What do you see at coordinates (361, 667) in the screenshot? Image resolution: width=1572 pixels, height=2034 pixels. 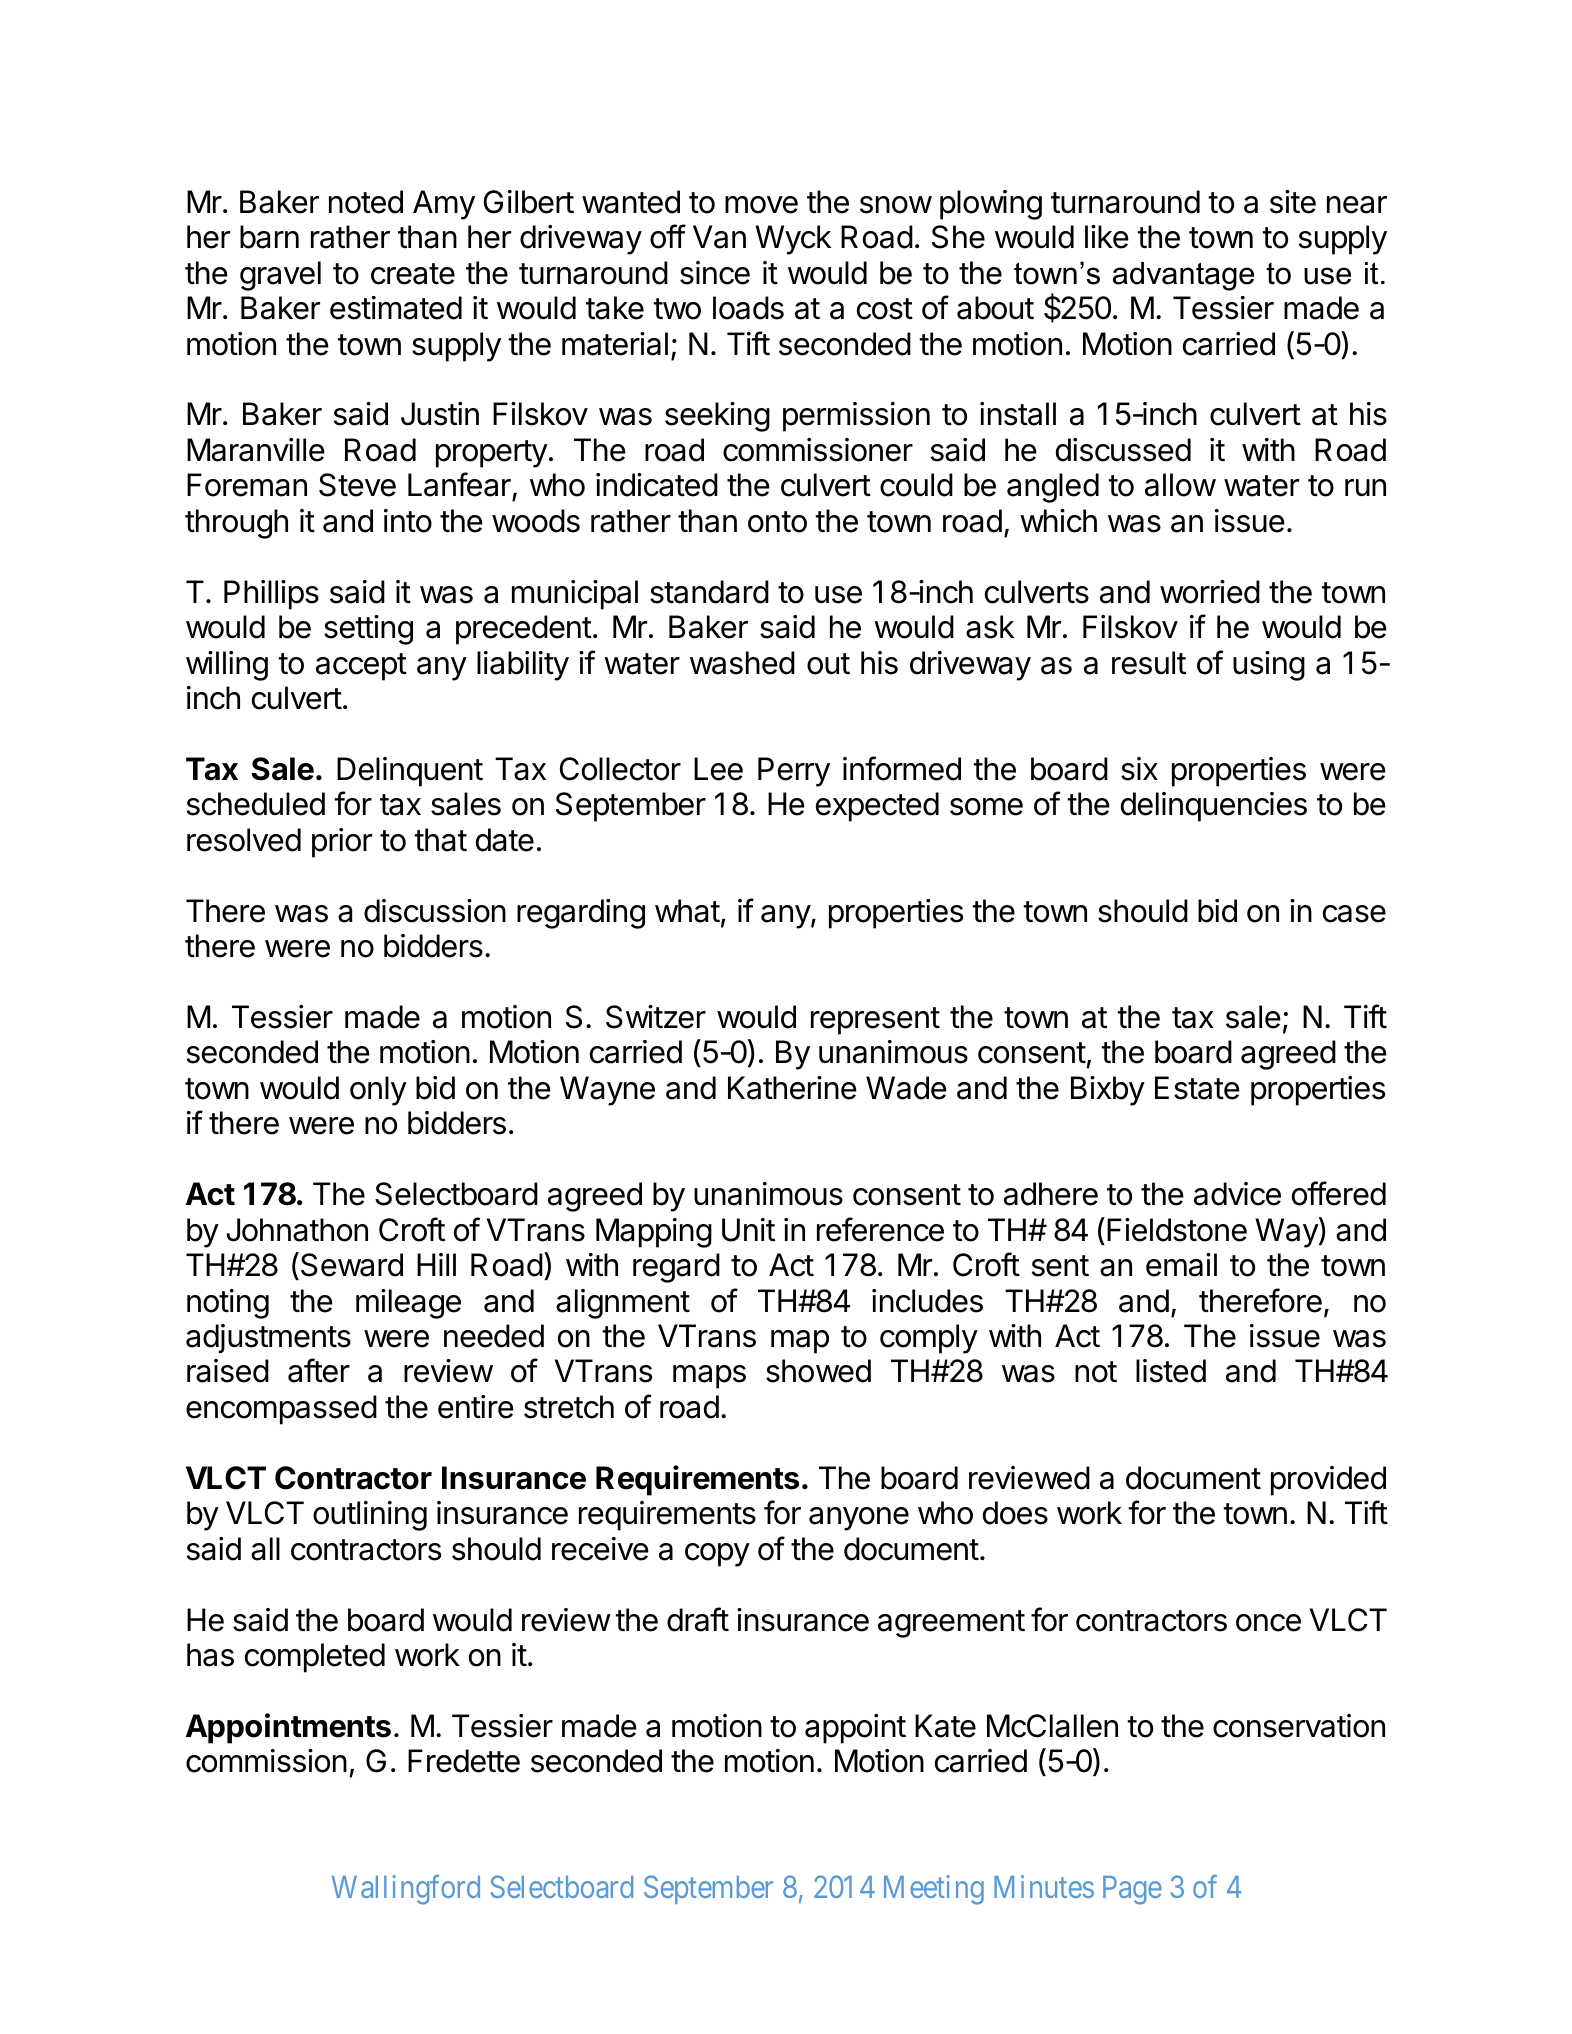 I see `accept` at bounding box center [361, 667].
